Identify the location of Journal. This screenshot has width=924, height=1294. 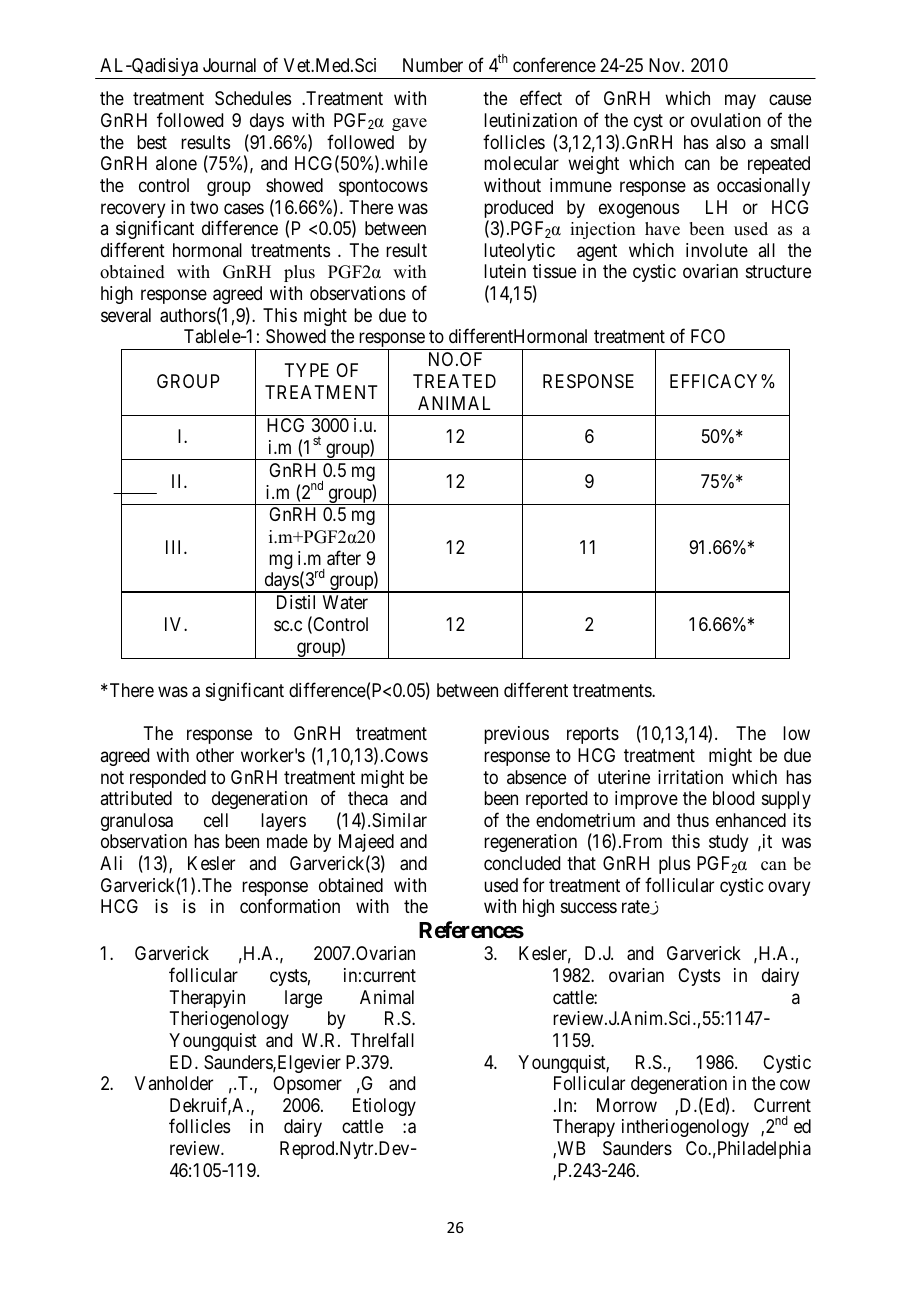
(229, 65).
